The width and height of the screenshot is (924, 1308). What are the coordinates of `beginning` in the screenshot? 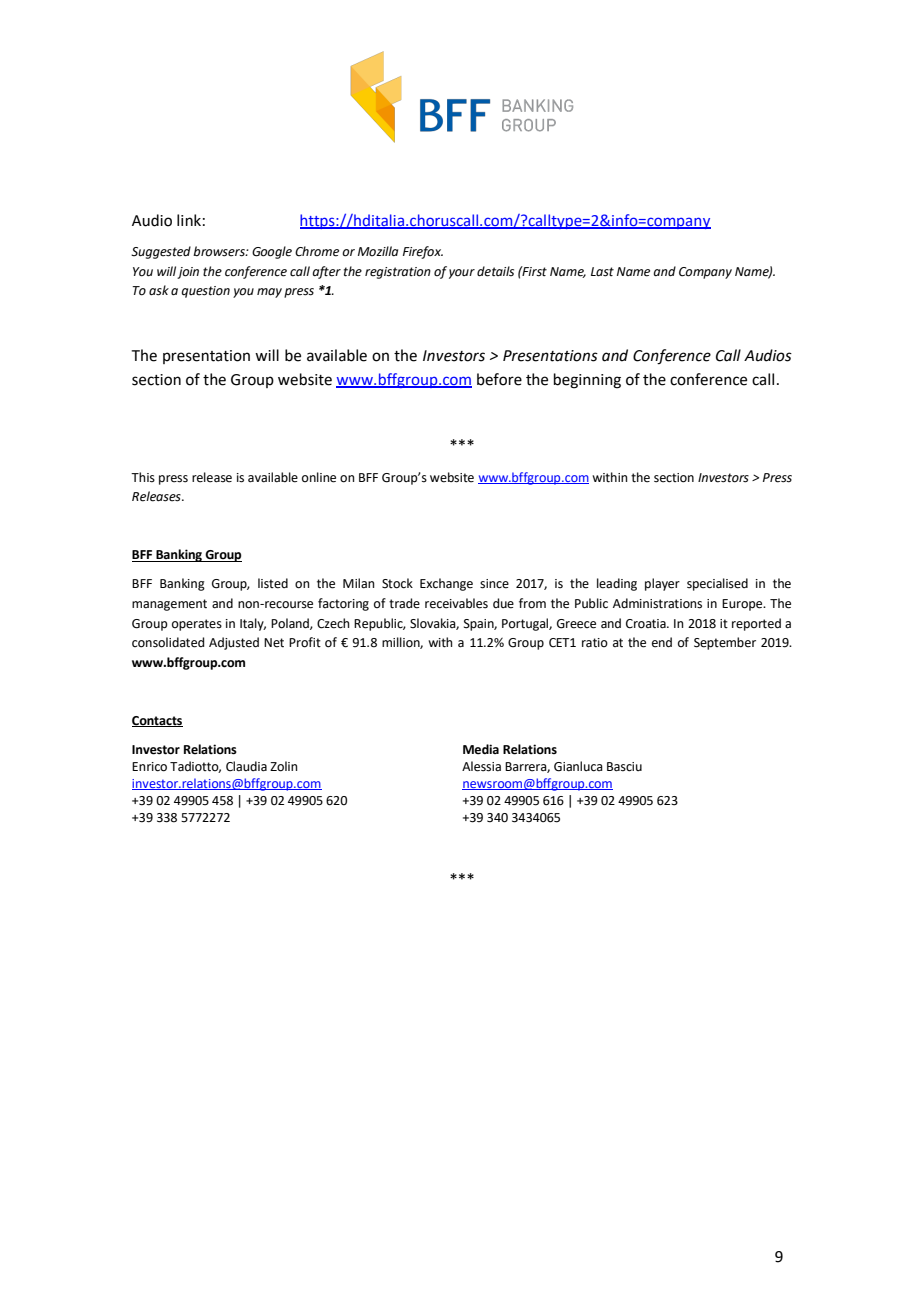 It's located at (587, 381).
